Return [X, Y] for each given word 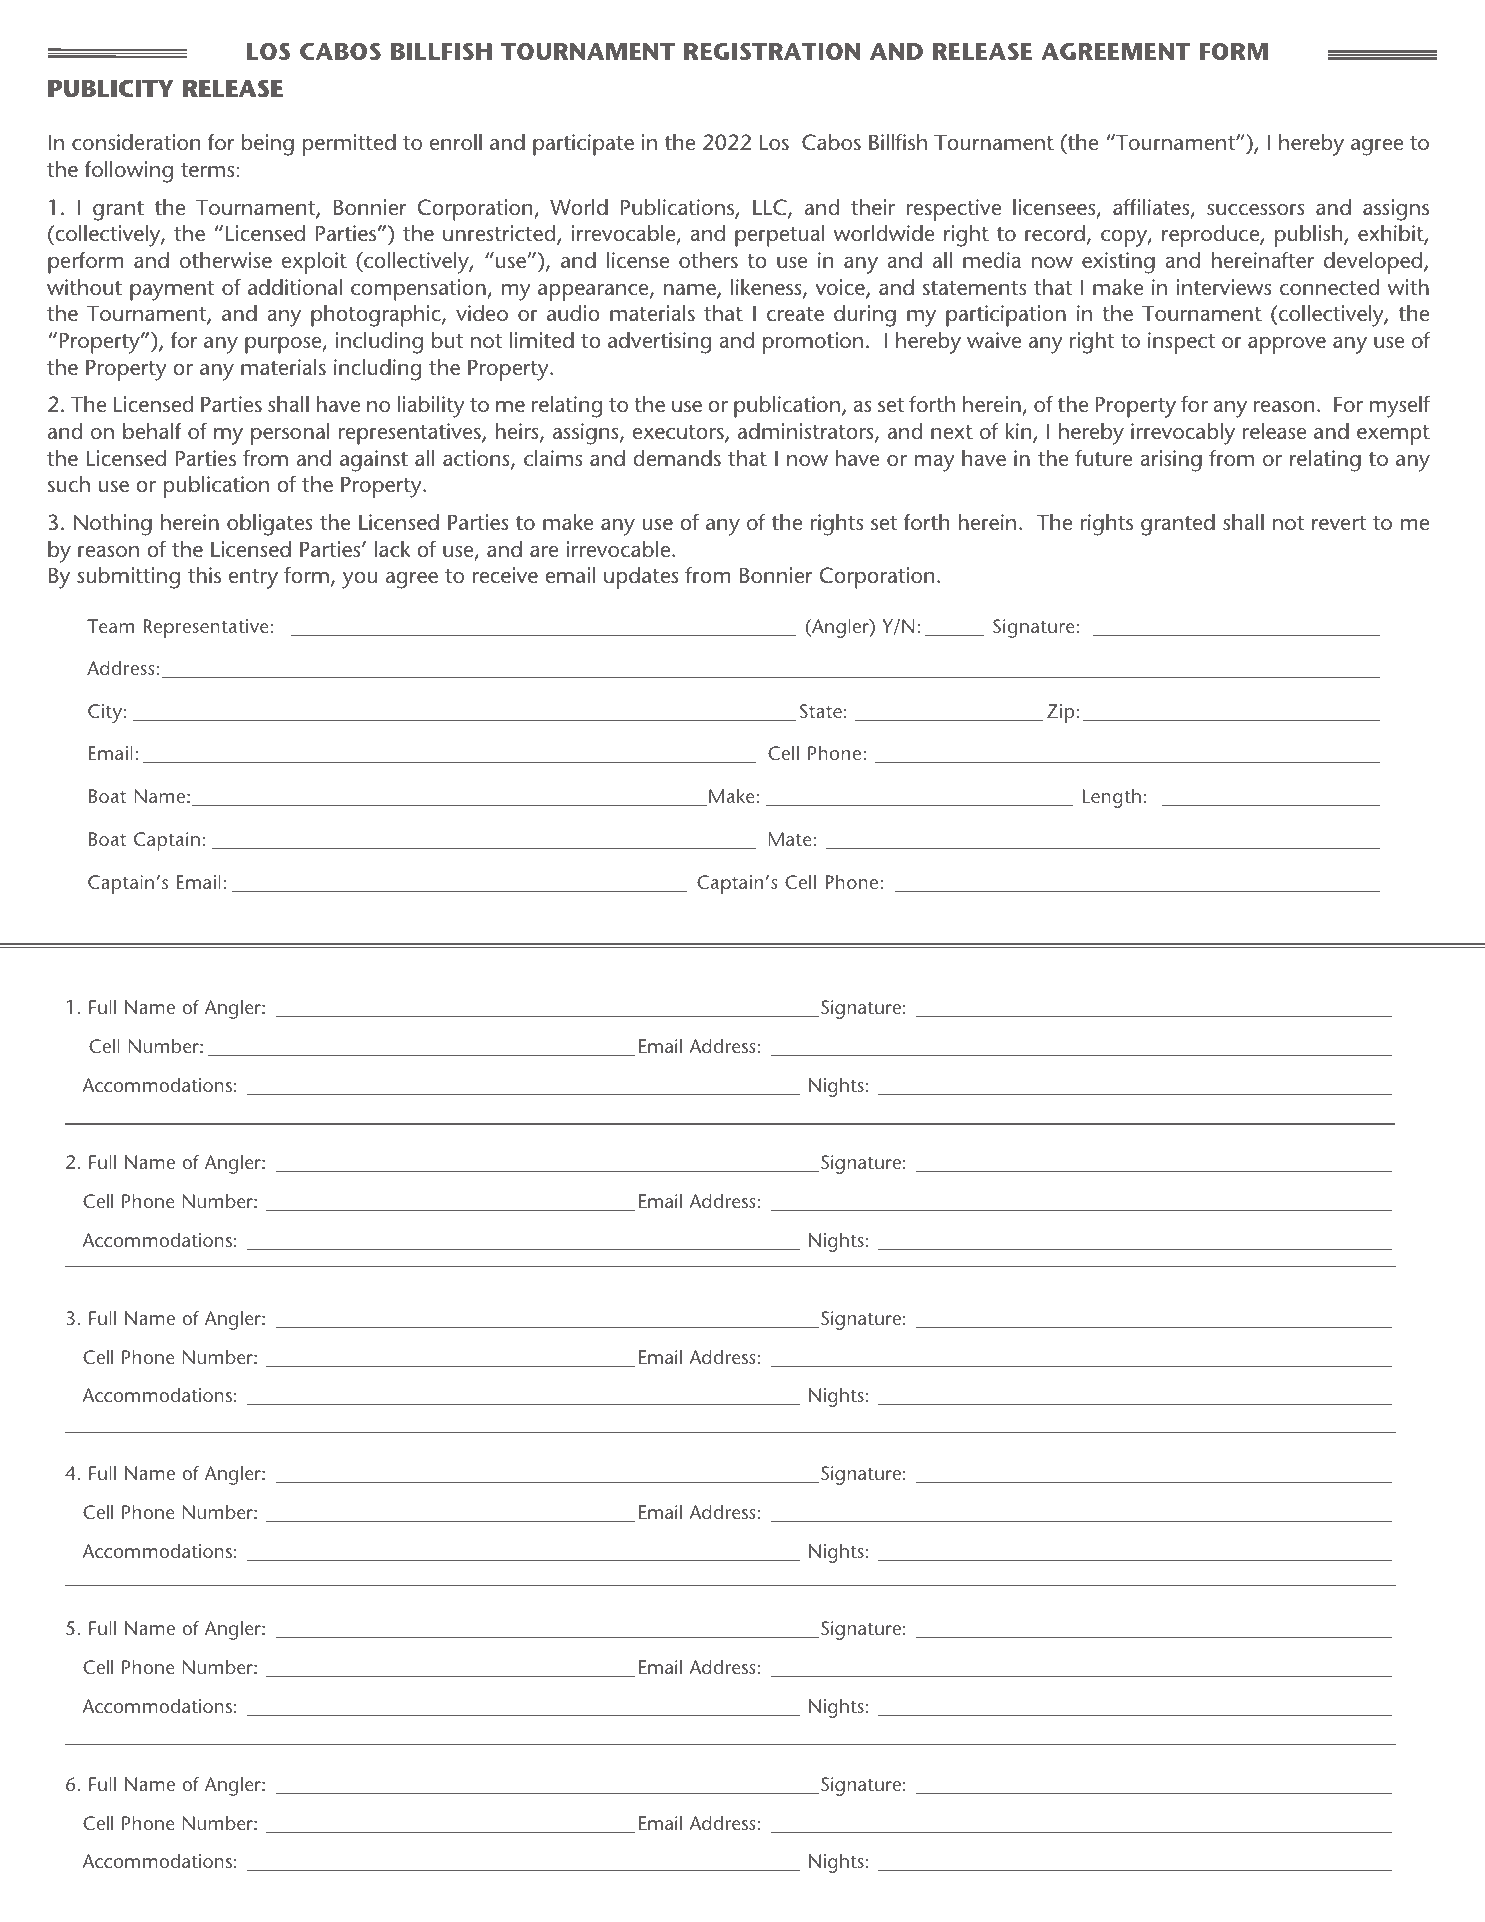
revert [1339, 523]
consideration [136, 142]
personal [290, 434]
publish [1310, 236]
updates [641, 578]
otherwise [226, 260]
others [708, 260]
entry [253, 579]
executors [679, 433]
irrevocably [1183, 434]
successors [1256, 210]
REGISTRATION [772, 51]
